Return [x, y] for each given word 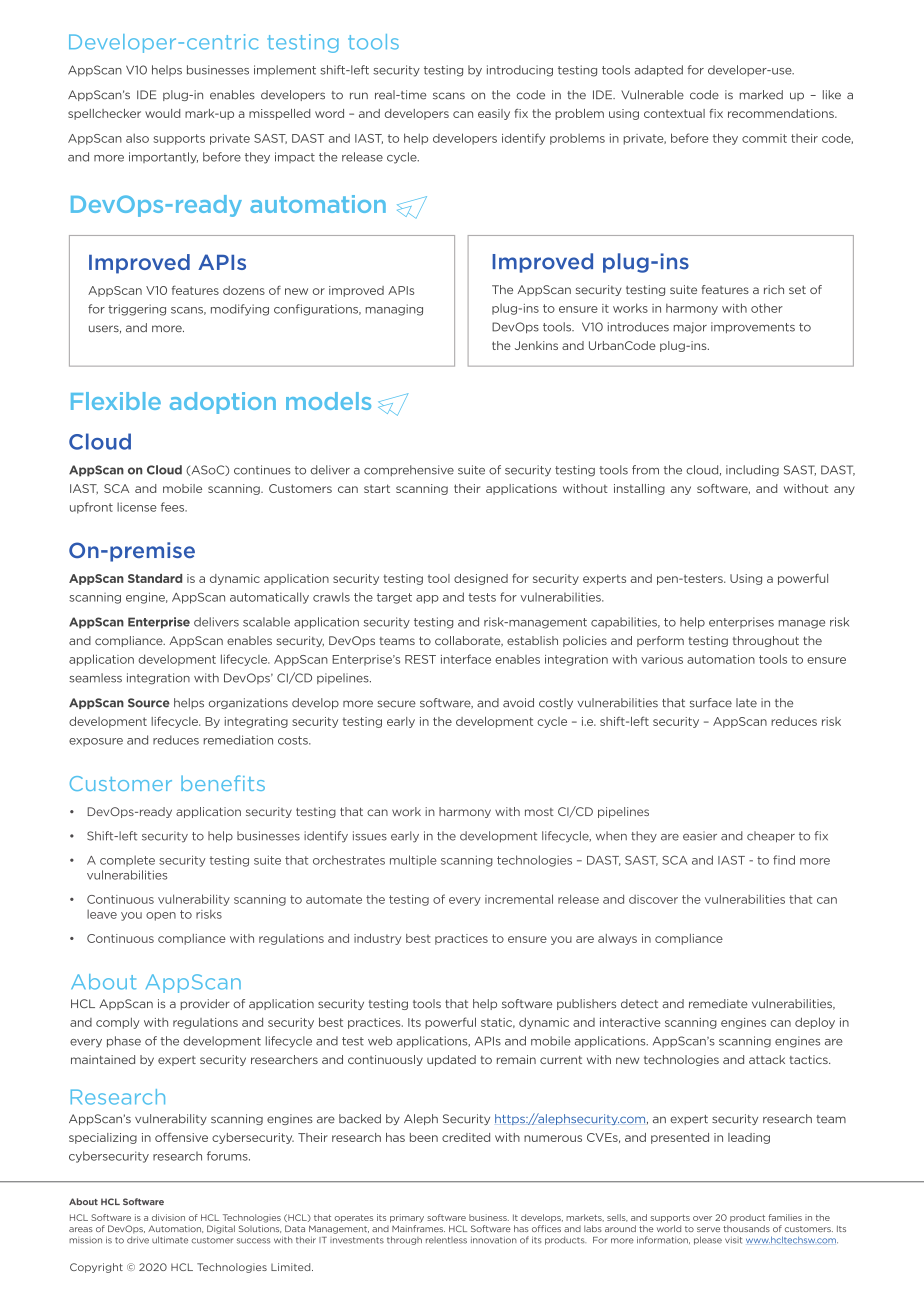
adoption [223, 403]
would [162, 113]
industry [377, 939]
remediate [718, 1003]
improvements [753, 327]
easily [494, 114]
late [746, 703]
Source [149, 703]
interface [466, 659]
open [161, 916]
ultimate [170, 1240]
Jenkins [536, 345]
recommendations [782, 113]
